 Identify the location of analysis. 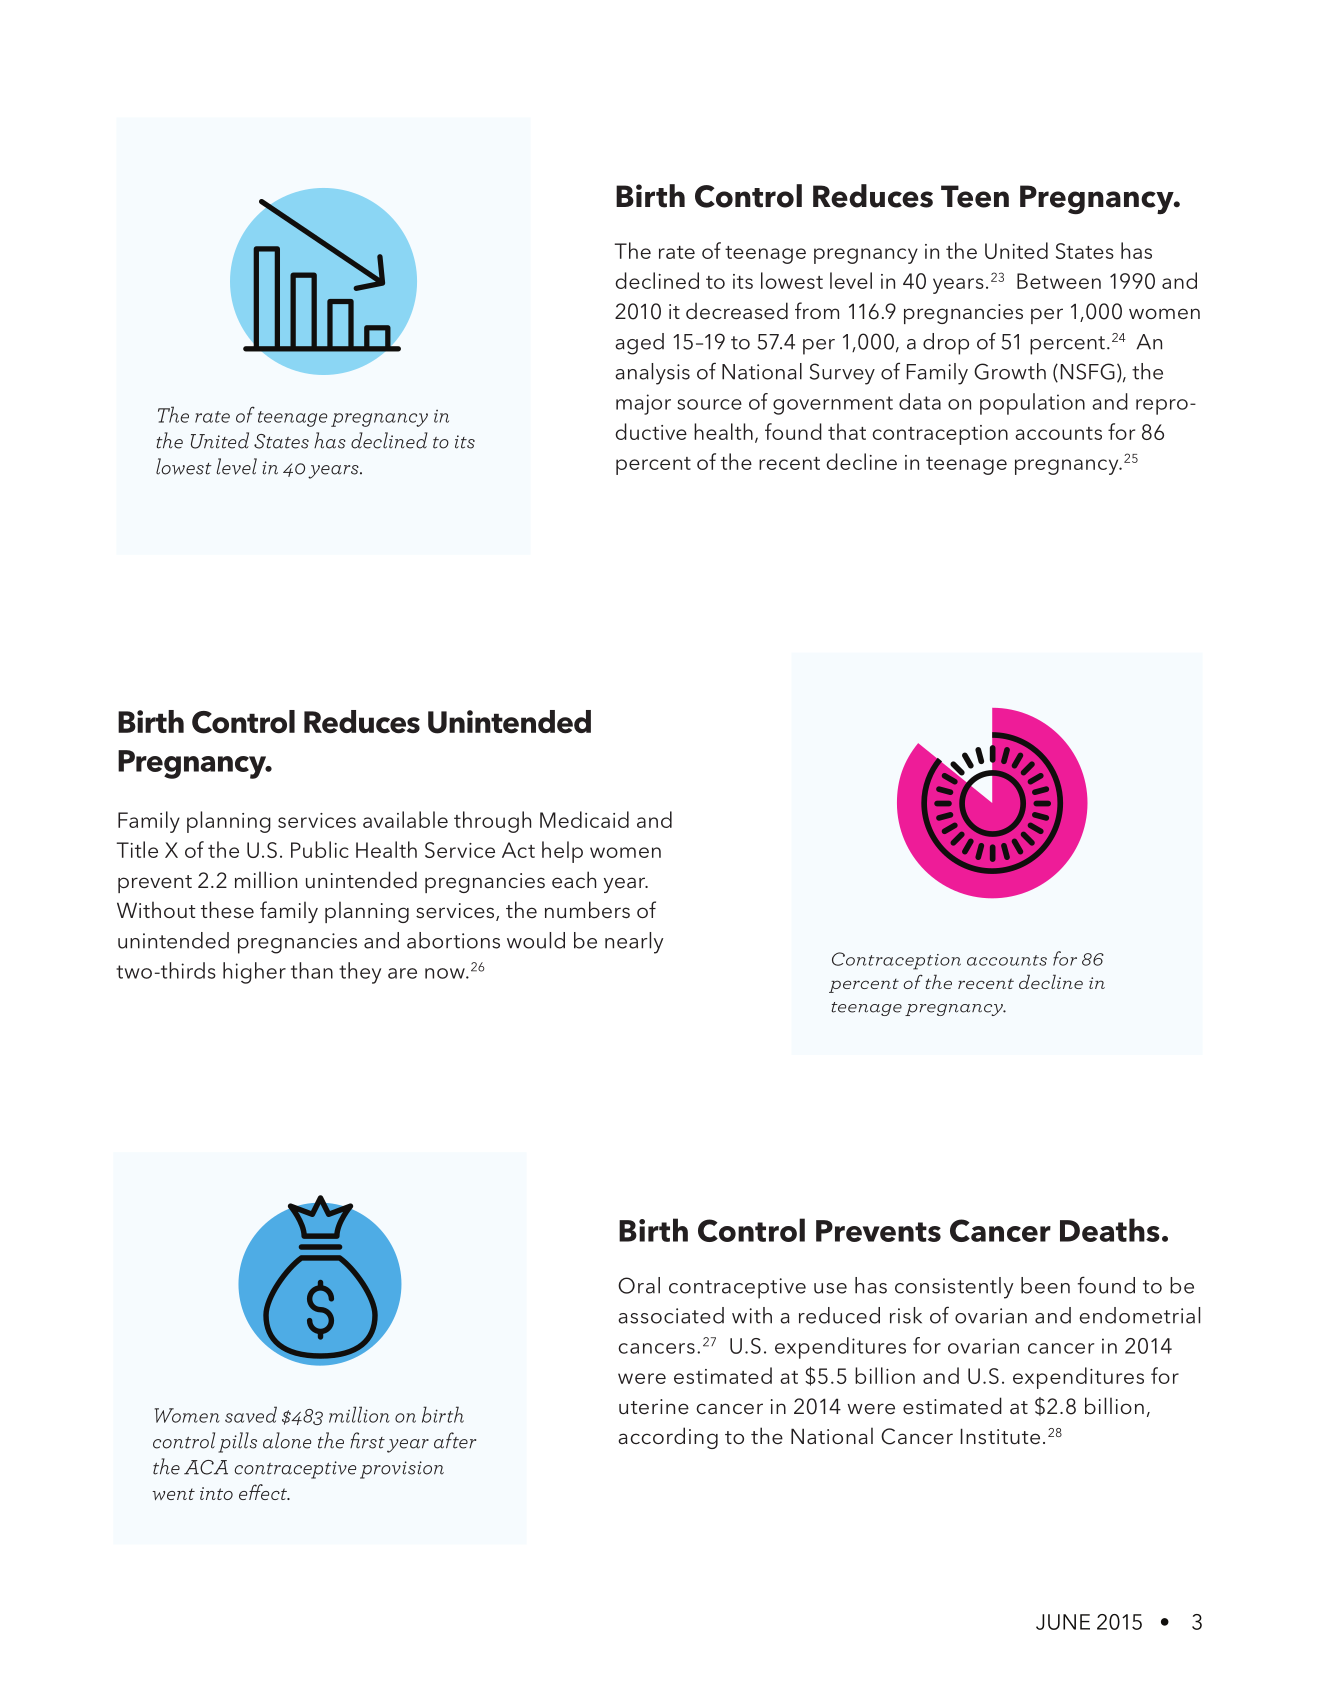
(652, 374).
